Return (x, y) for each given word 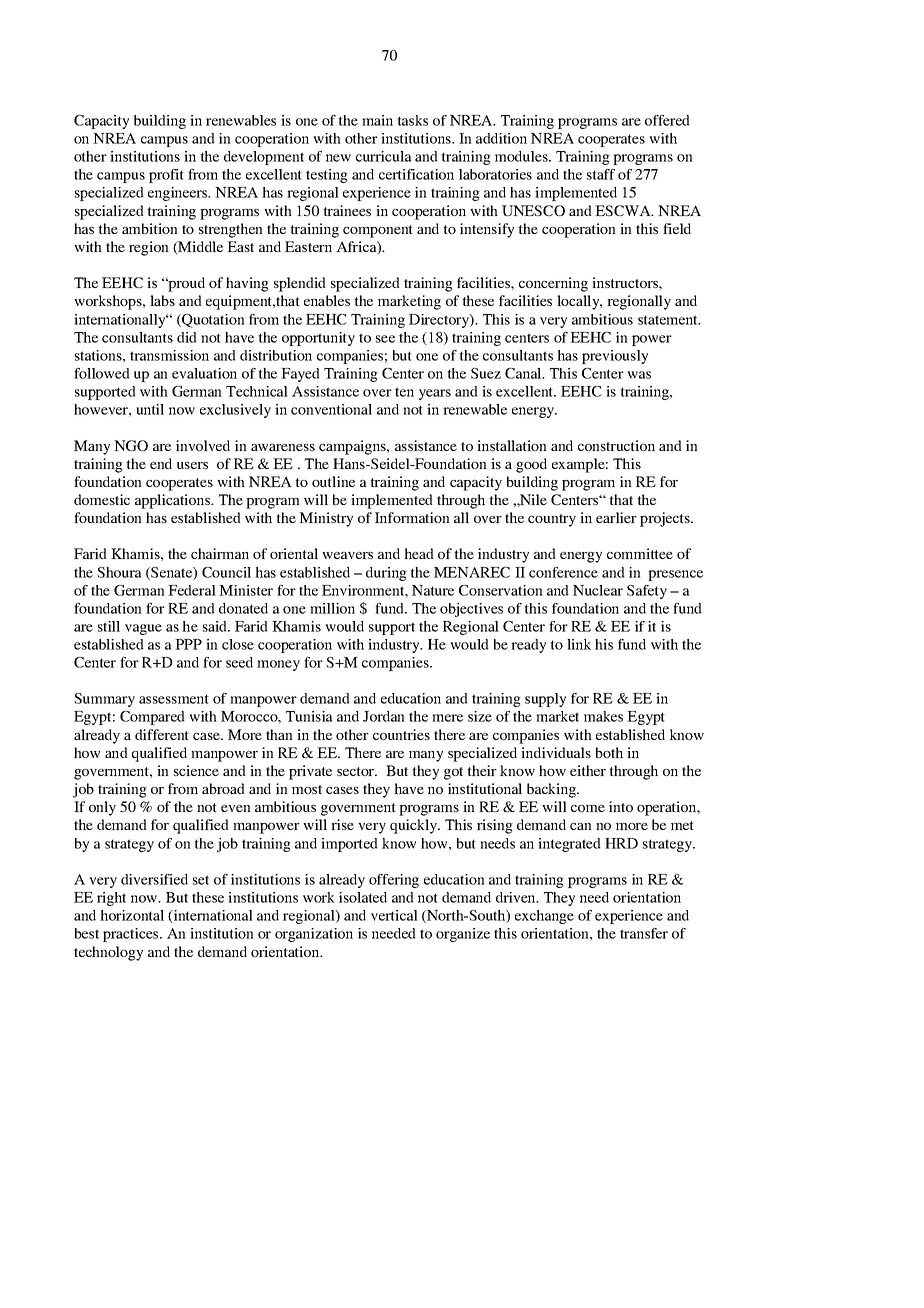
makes (603, 716)
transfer (644, 933)
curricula (383, 156)
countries (401, 734)
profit (166, 176)
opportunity (318, 339)
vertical (394, 915)
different (162, 734)
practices (132, 935)
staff (601, 174)
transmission (169, 355)
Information (412, 517)
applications (174, 501)
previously (615, 357)
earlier (616, 517)
